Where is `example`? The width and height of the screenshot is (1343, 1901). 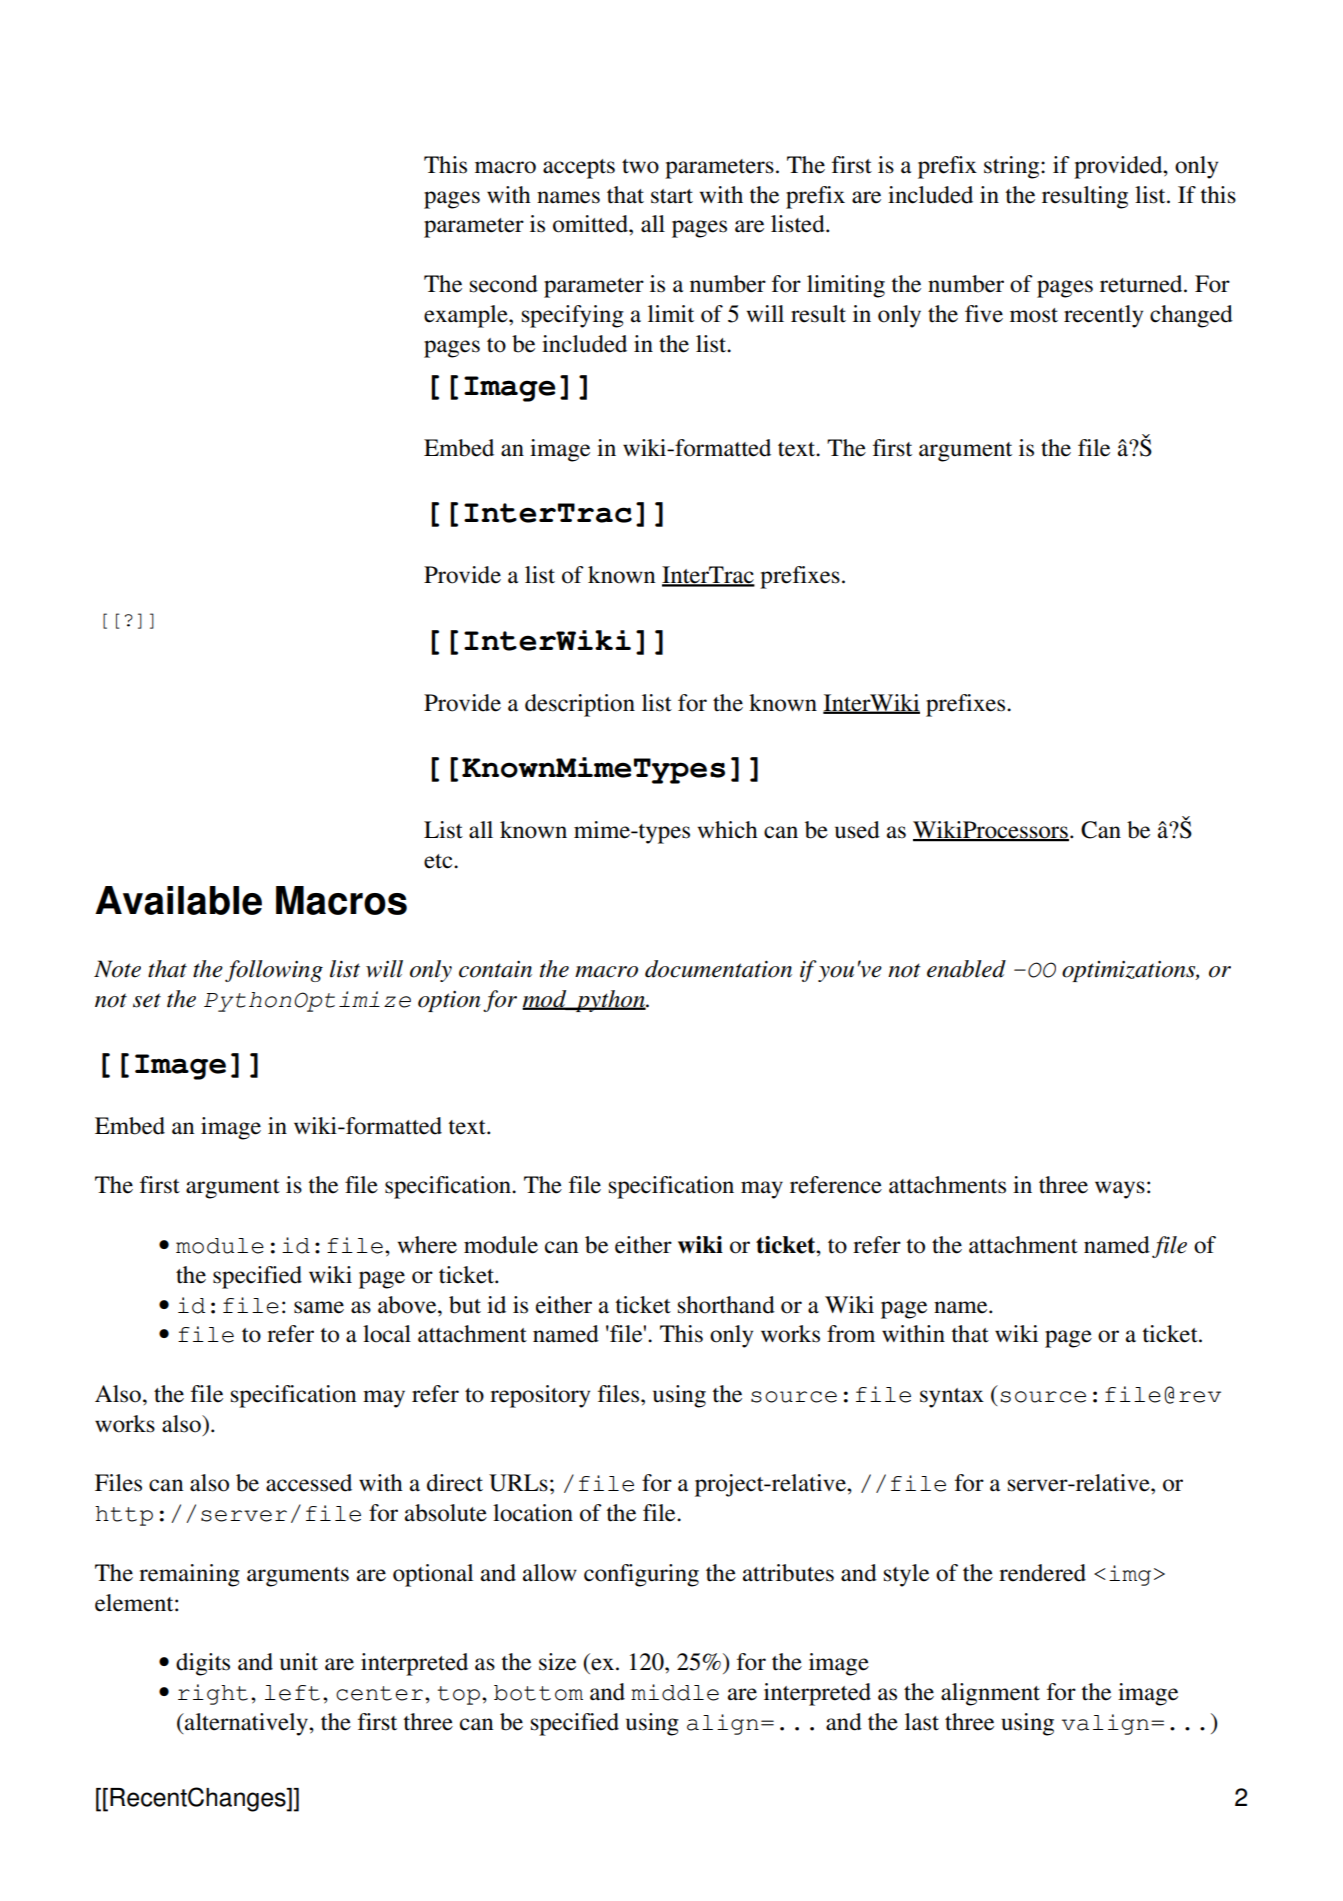 example is located at coordinates (467, 316).
